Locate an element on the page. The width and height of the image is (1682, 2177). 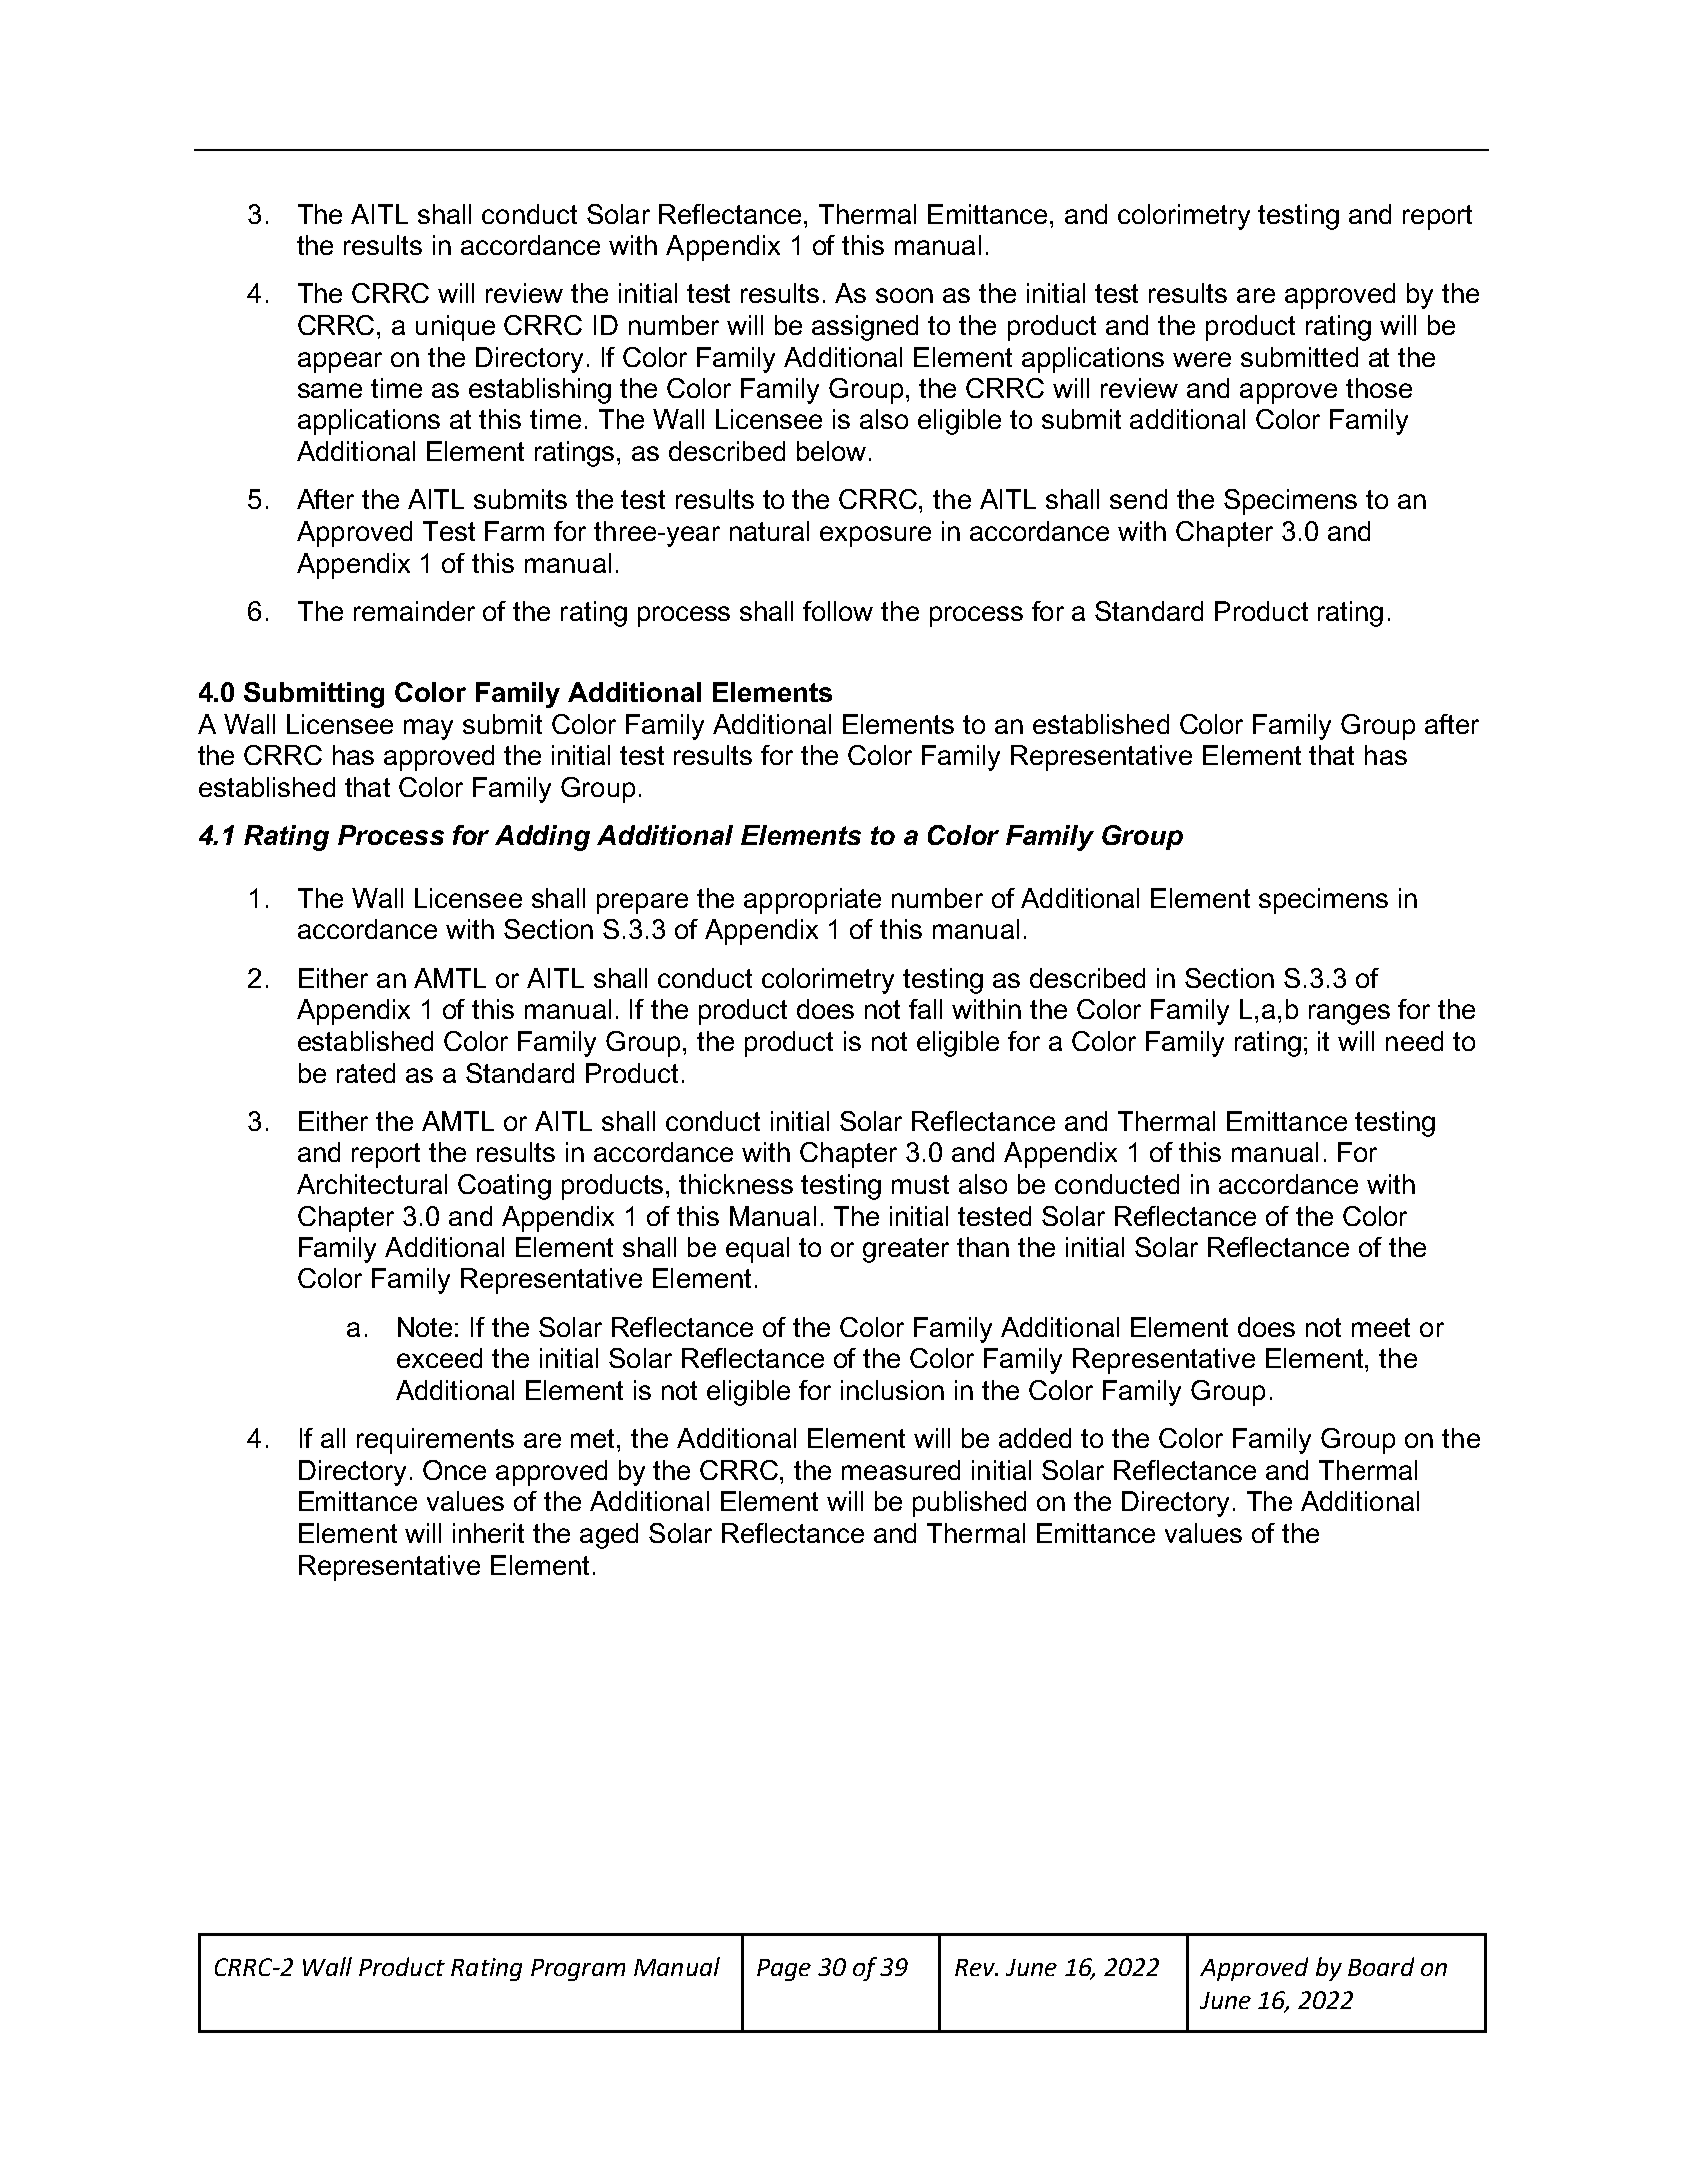
Board is located at coordinates (1381, 1966).
